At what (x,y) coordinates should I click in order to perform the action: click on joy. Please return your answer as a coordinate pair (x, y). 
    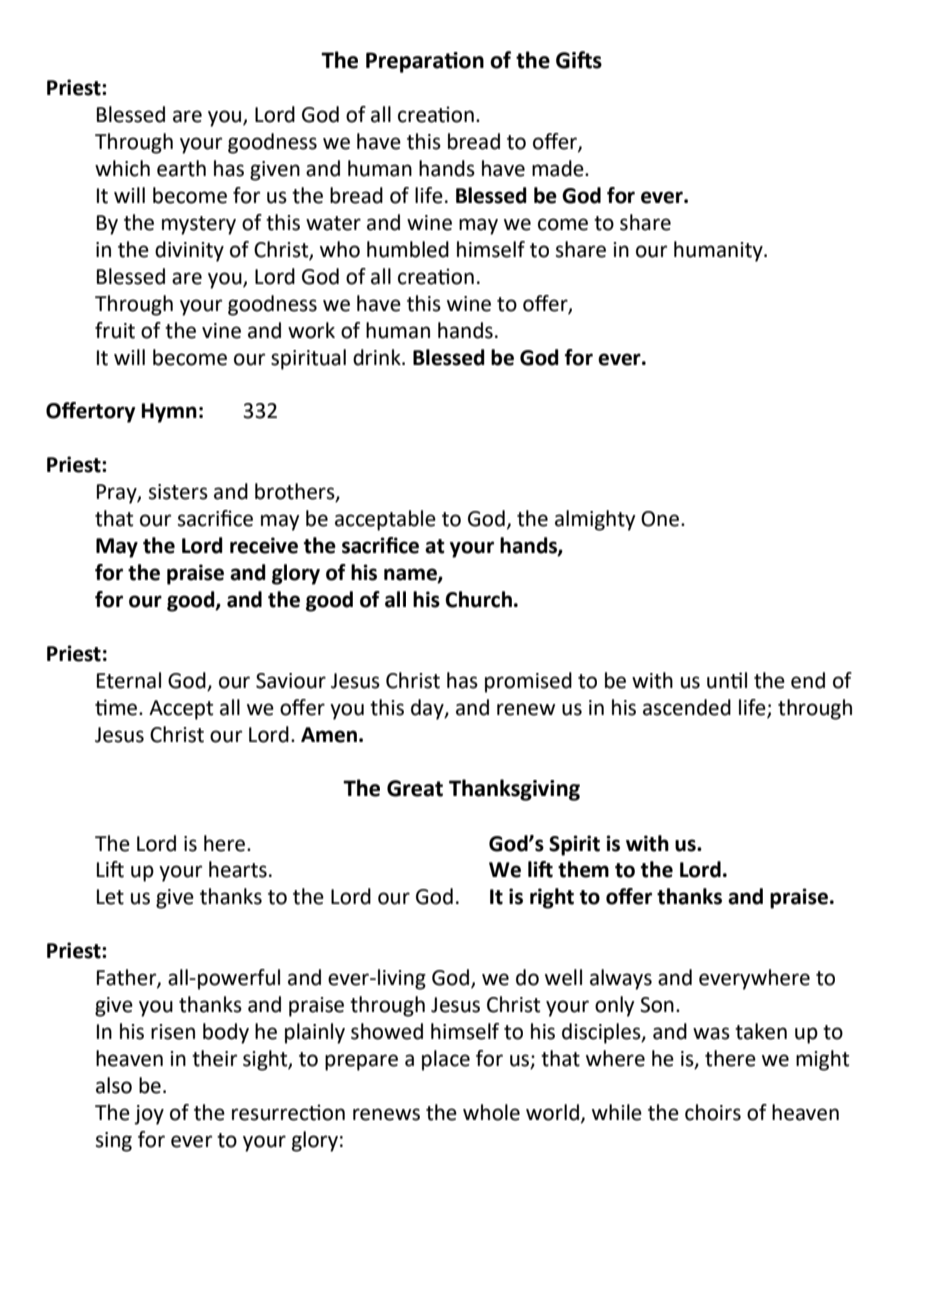
    Looking at the image, I should click on (149, 1115).
